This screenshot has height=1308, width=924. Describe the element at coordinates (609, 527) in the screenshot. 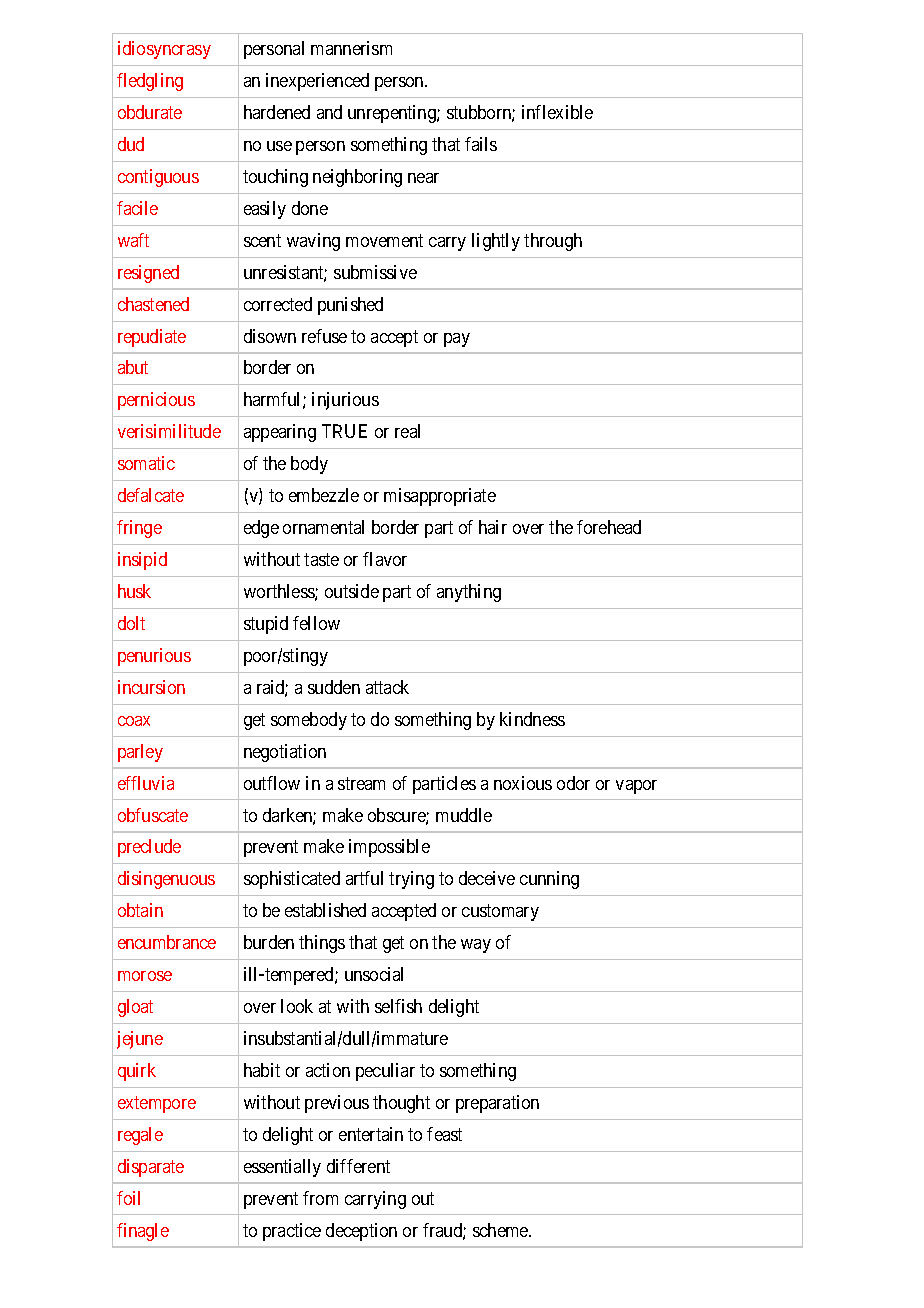

I see `forehead` at that location.
